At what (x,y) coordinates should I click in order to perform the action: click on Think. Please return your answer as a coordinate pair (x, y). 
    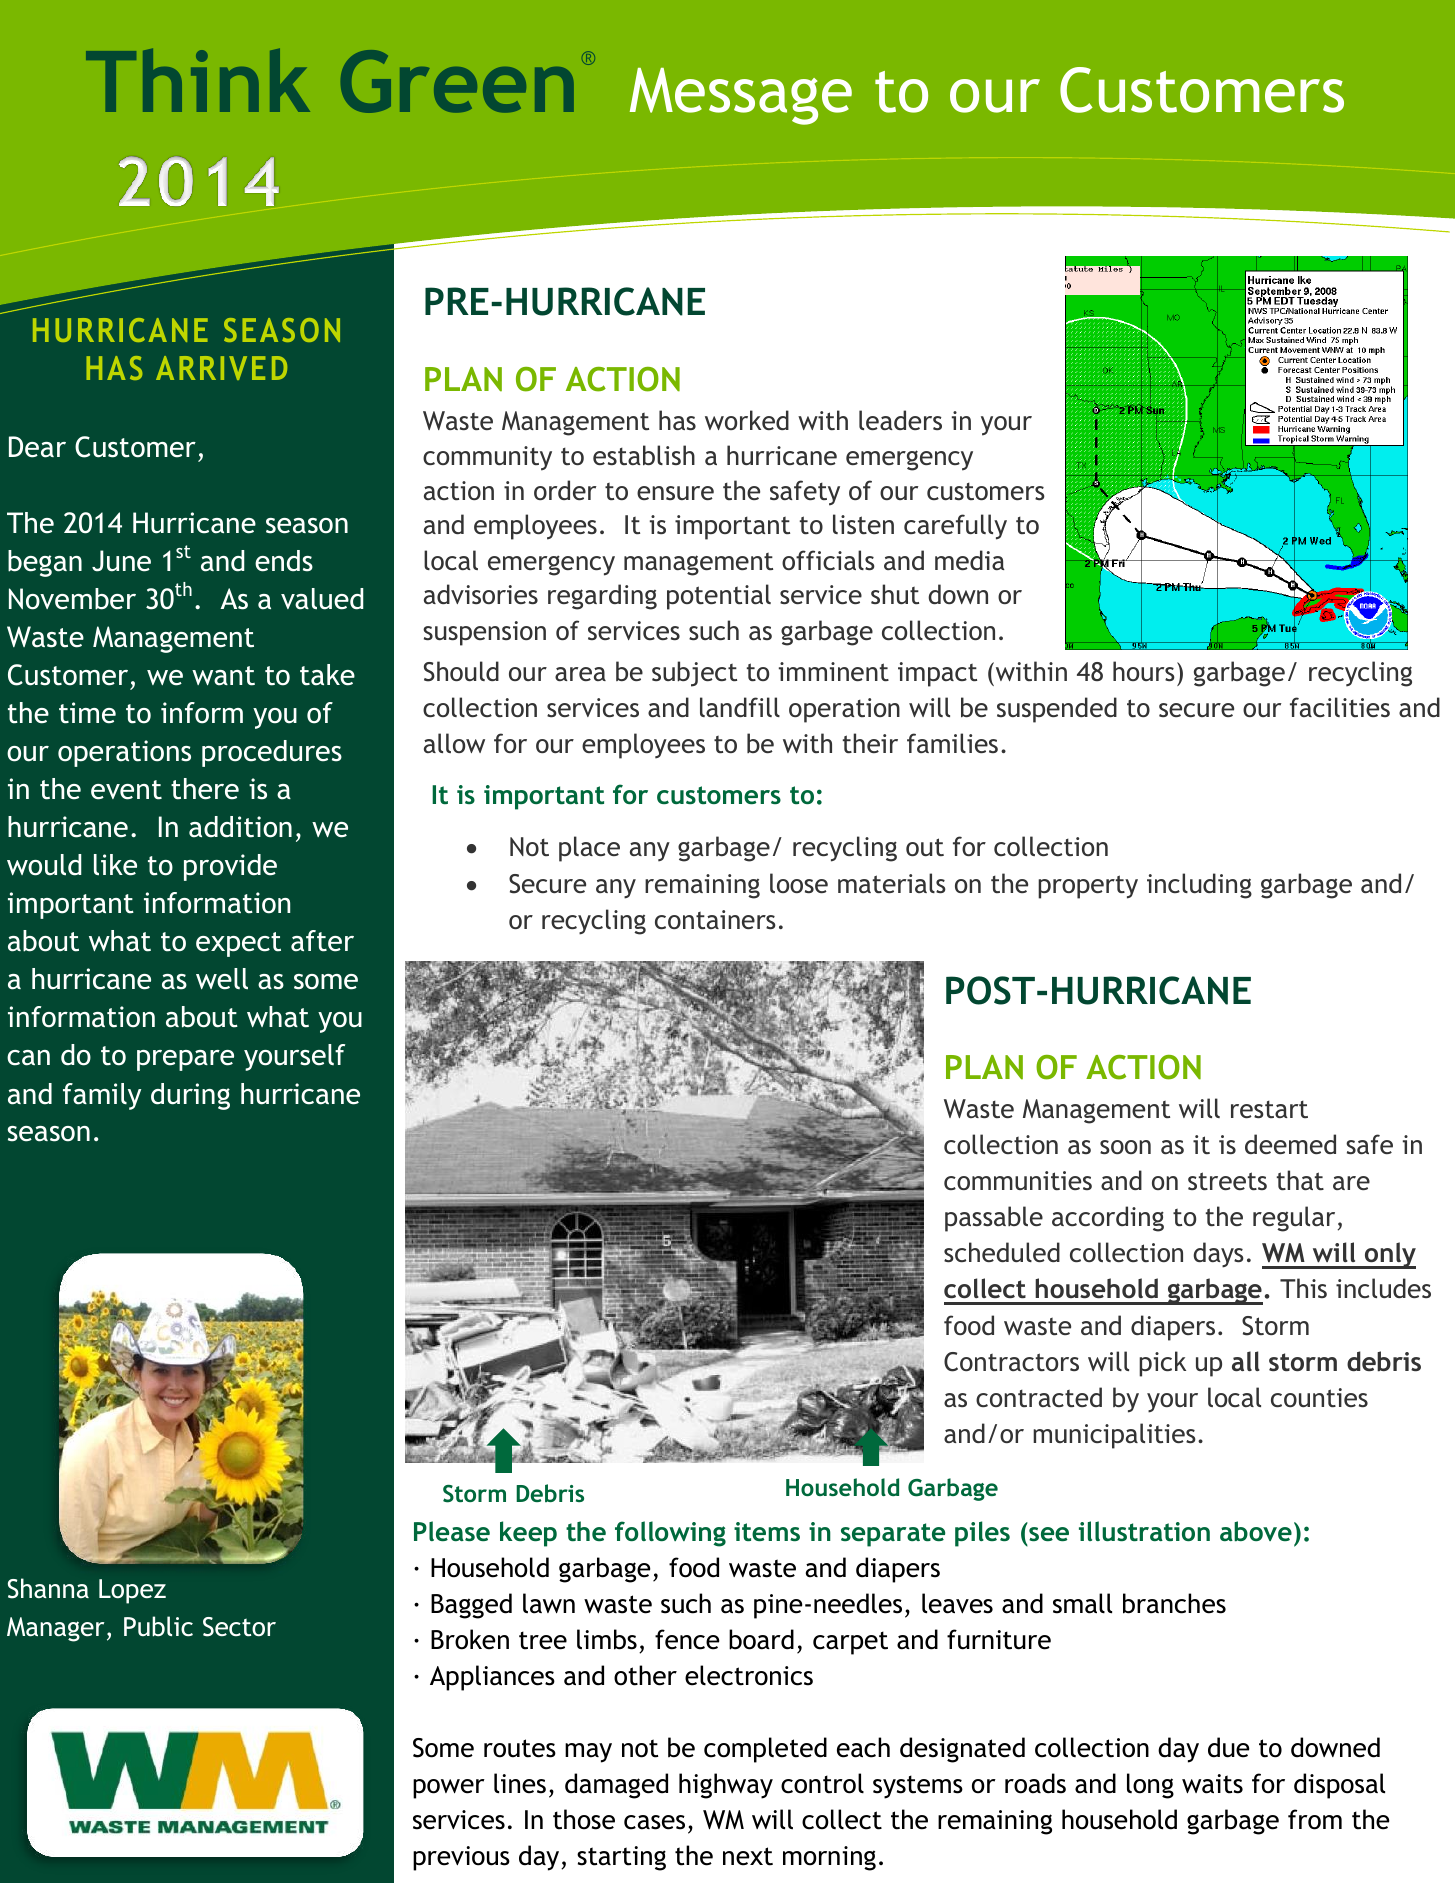
    Looking at the image, I should click on (198, 80).
